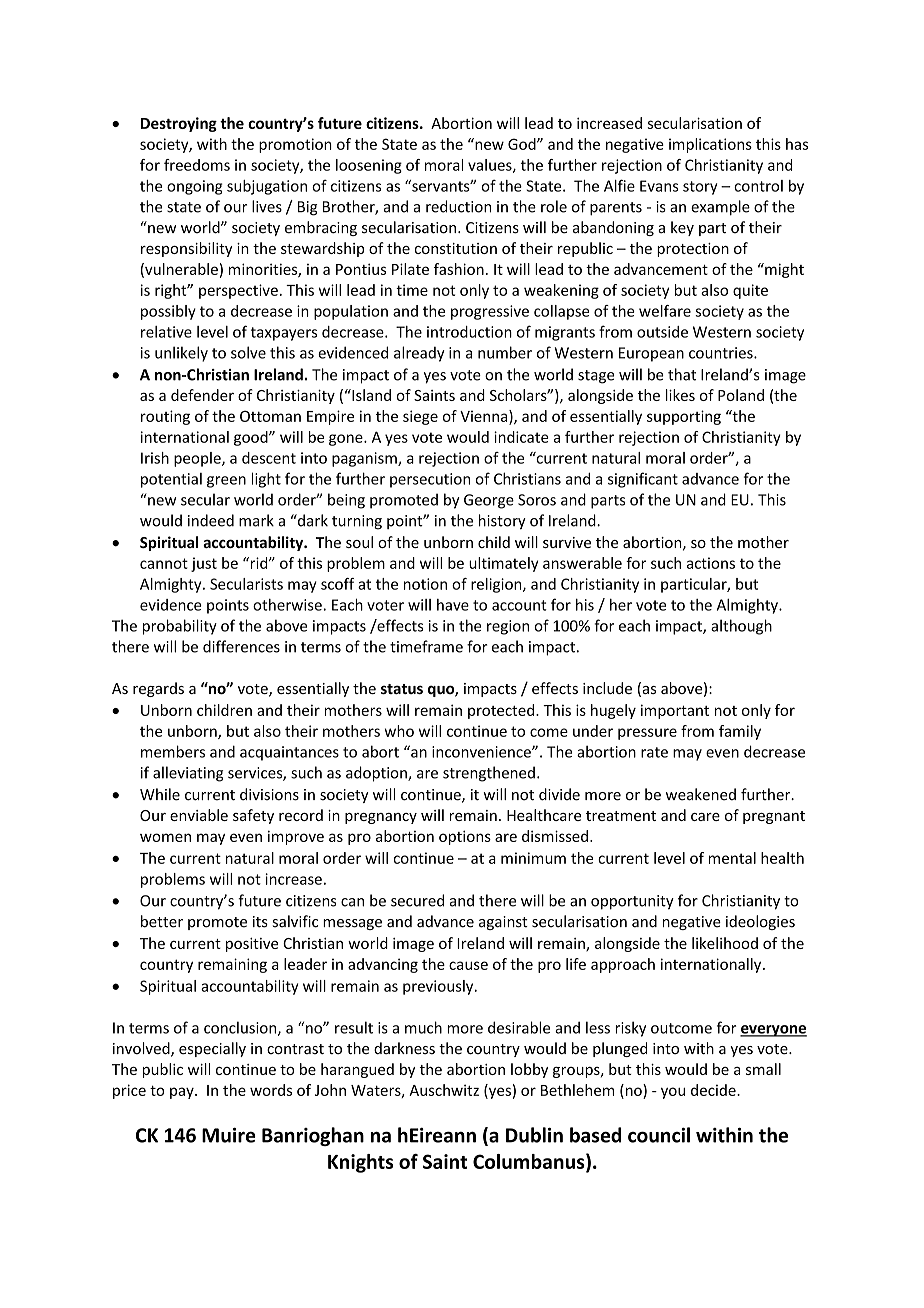 This screenshot has width=924, height=1308. I want to click on reduction, so click(458, 206).
